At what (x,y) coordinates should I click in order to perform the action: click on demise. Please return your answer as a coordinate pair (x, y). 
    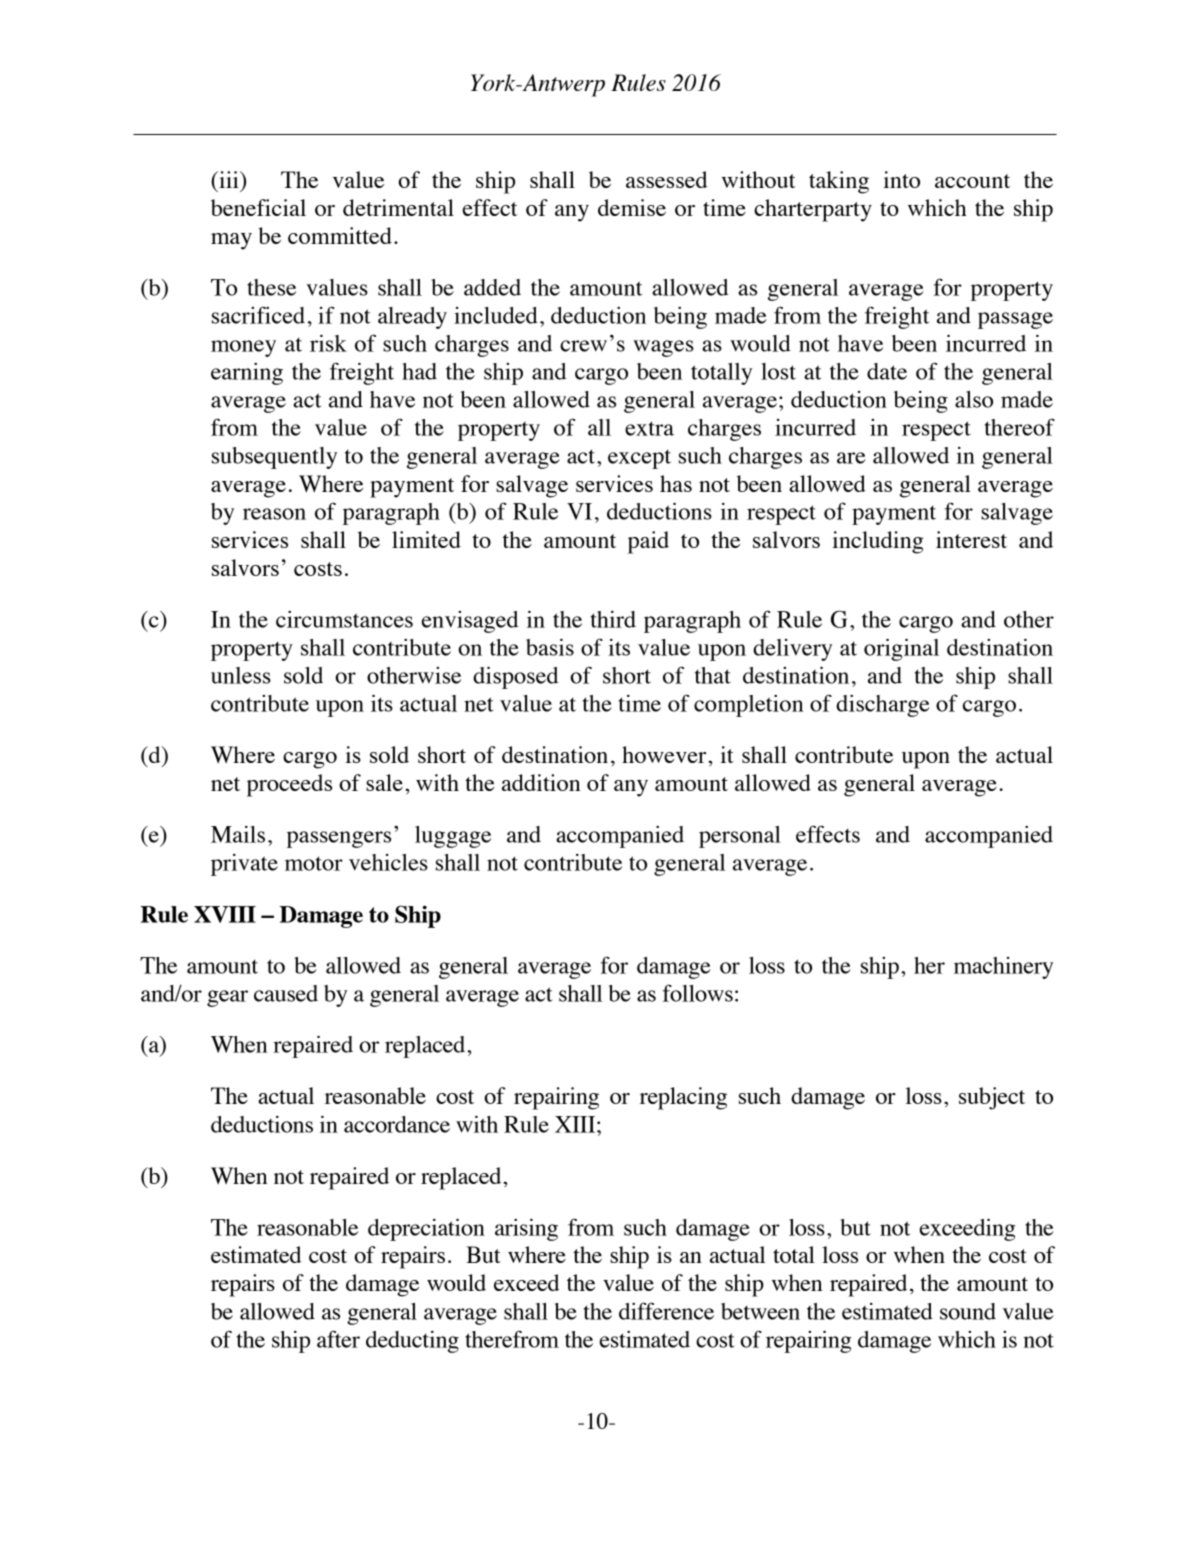
    Looking at the image, I should click on (632, 207).
